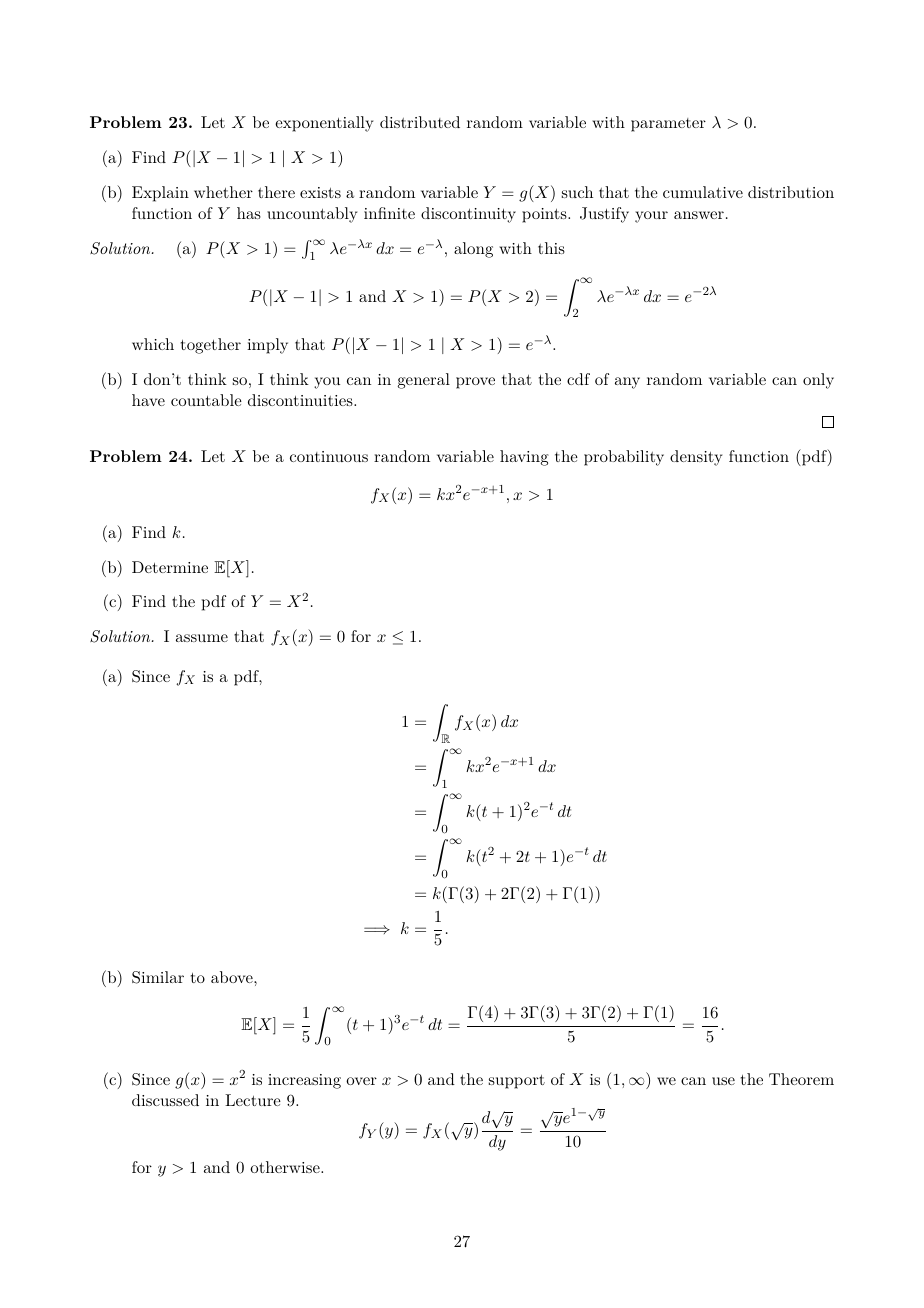 The image size is (924, 1308). Describe the element at coordinates (703, 192) in the screenshot. I see `cumulative` at that location.
